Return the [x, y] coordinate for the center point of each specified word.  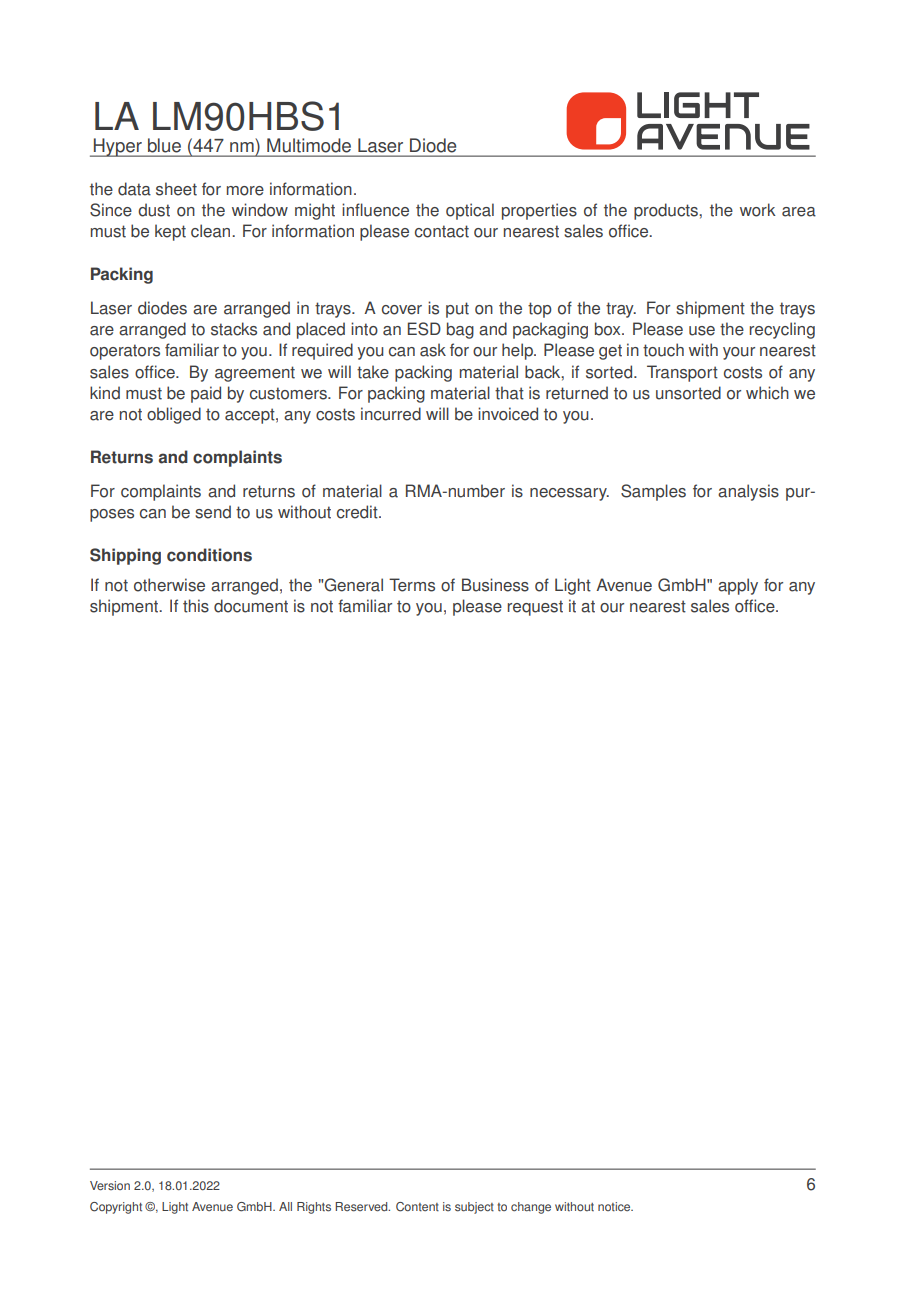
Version [110, 1186]
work [758, 210]
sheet [176, 189]
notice [615, 1207]
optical [470, 211]
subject [474, 1208]
